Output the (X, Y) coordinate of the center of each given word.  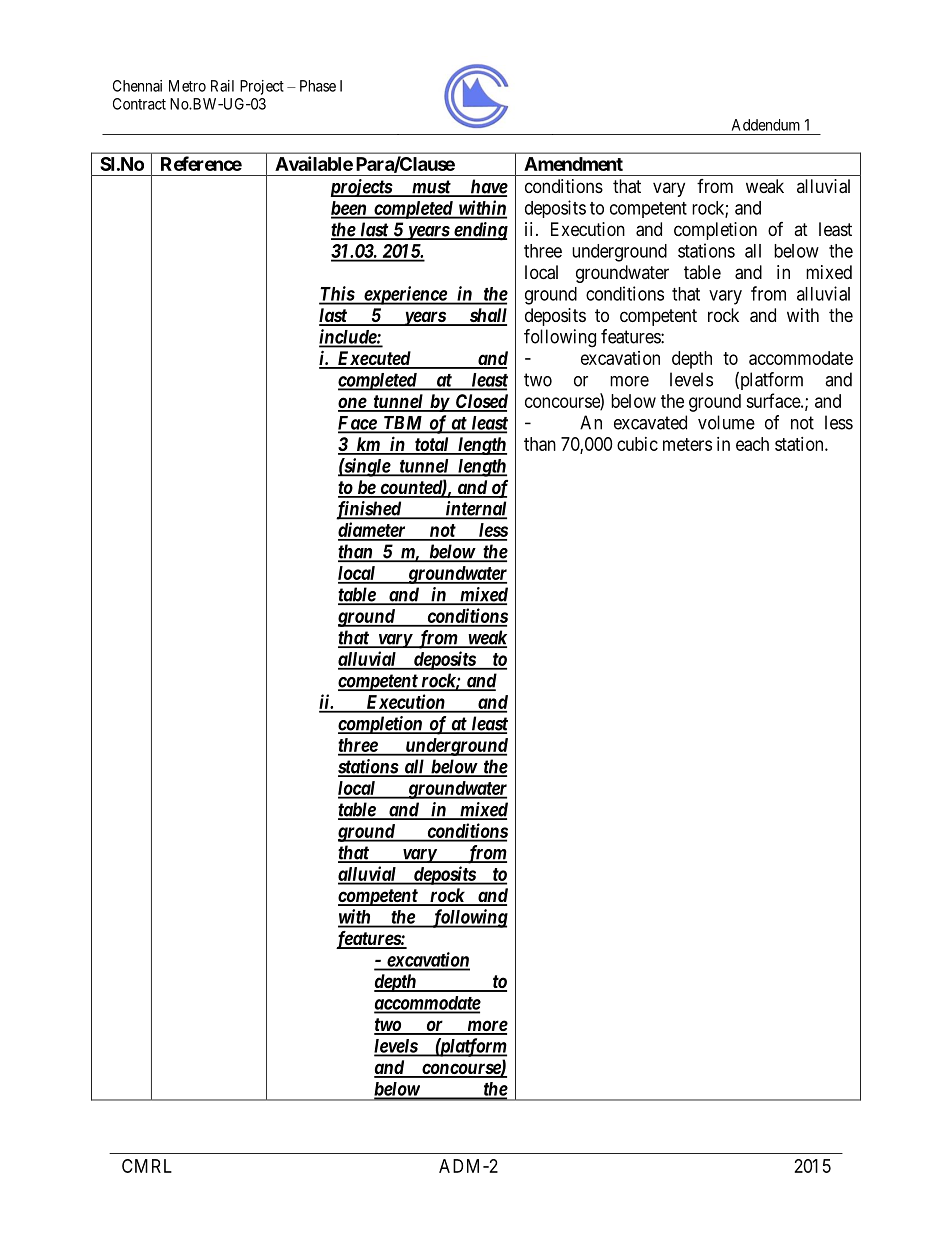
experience (405, 295)
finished (369, 510)
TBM (403, 424)
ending (480, 231)
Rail (222, 86)
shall (487, 316)
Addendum (766, 125)
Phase (318, 86)
